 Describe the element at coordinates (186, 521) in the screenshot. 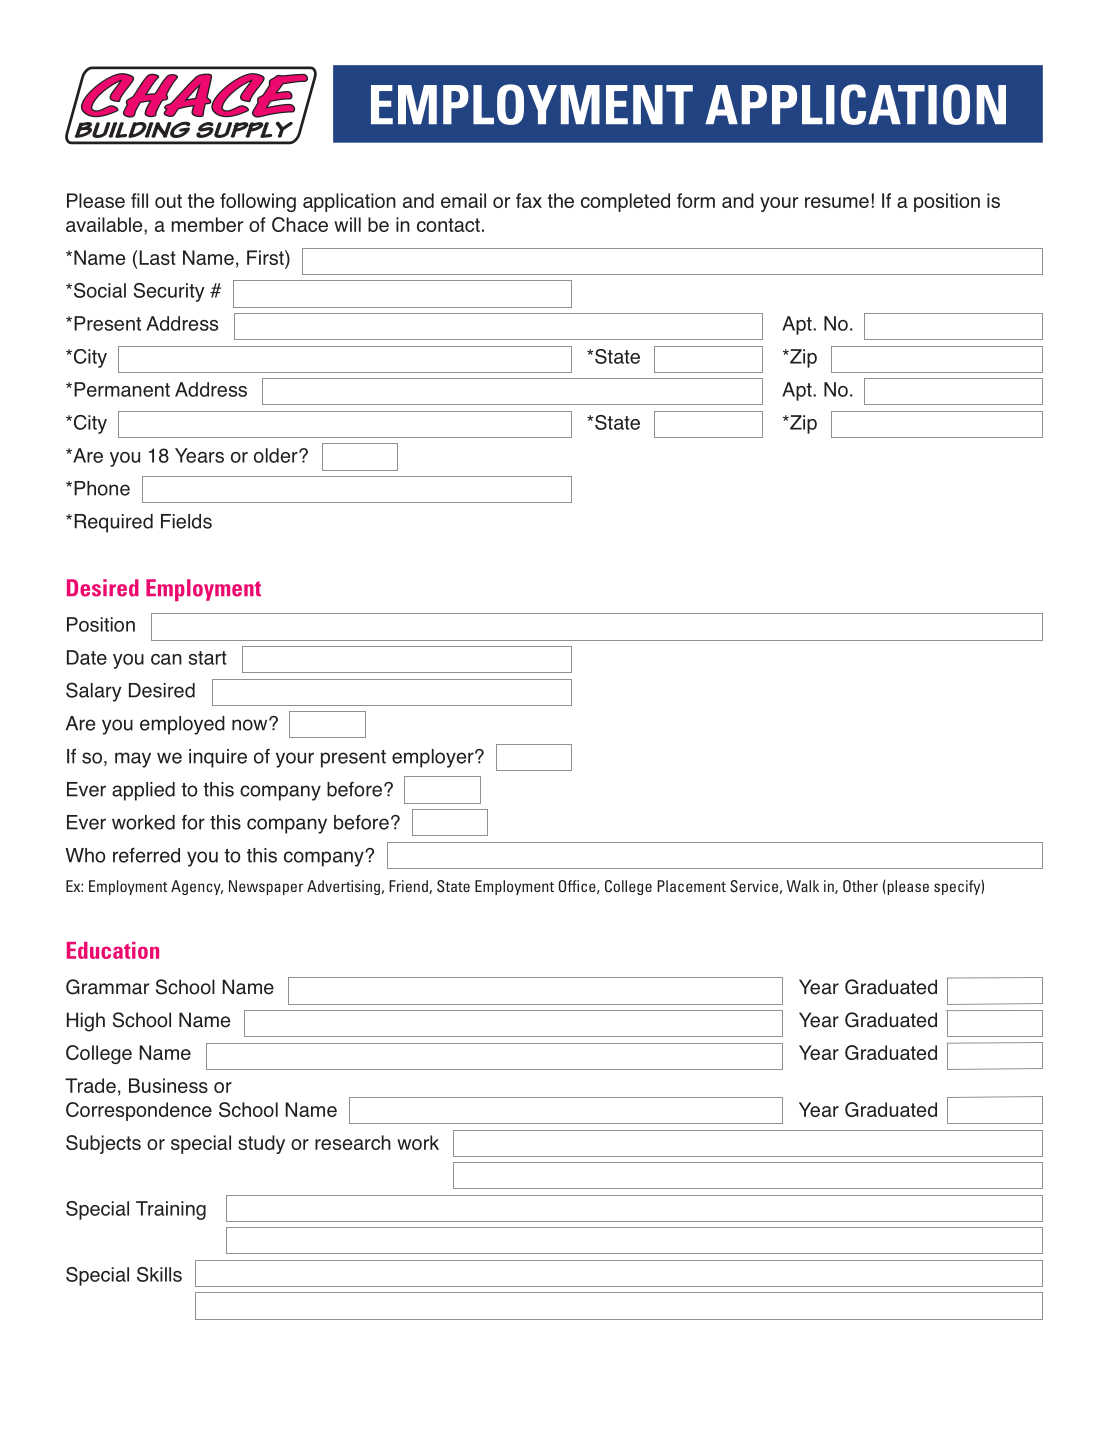

I see `Fields` at that location.
